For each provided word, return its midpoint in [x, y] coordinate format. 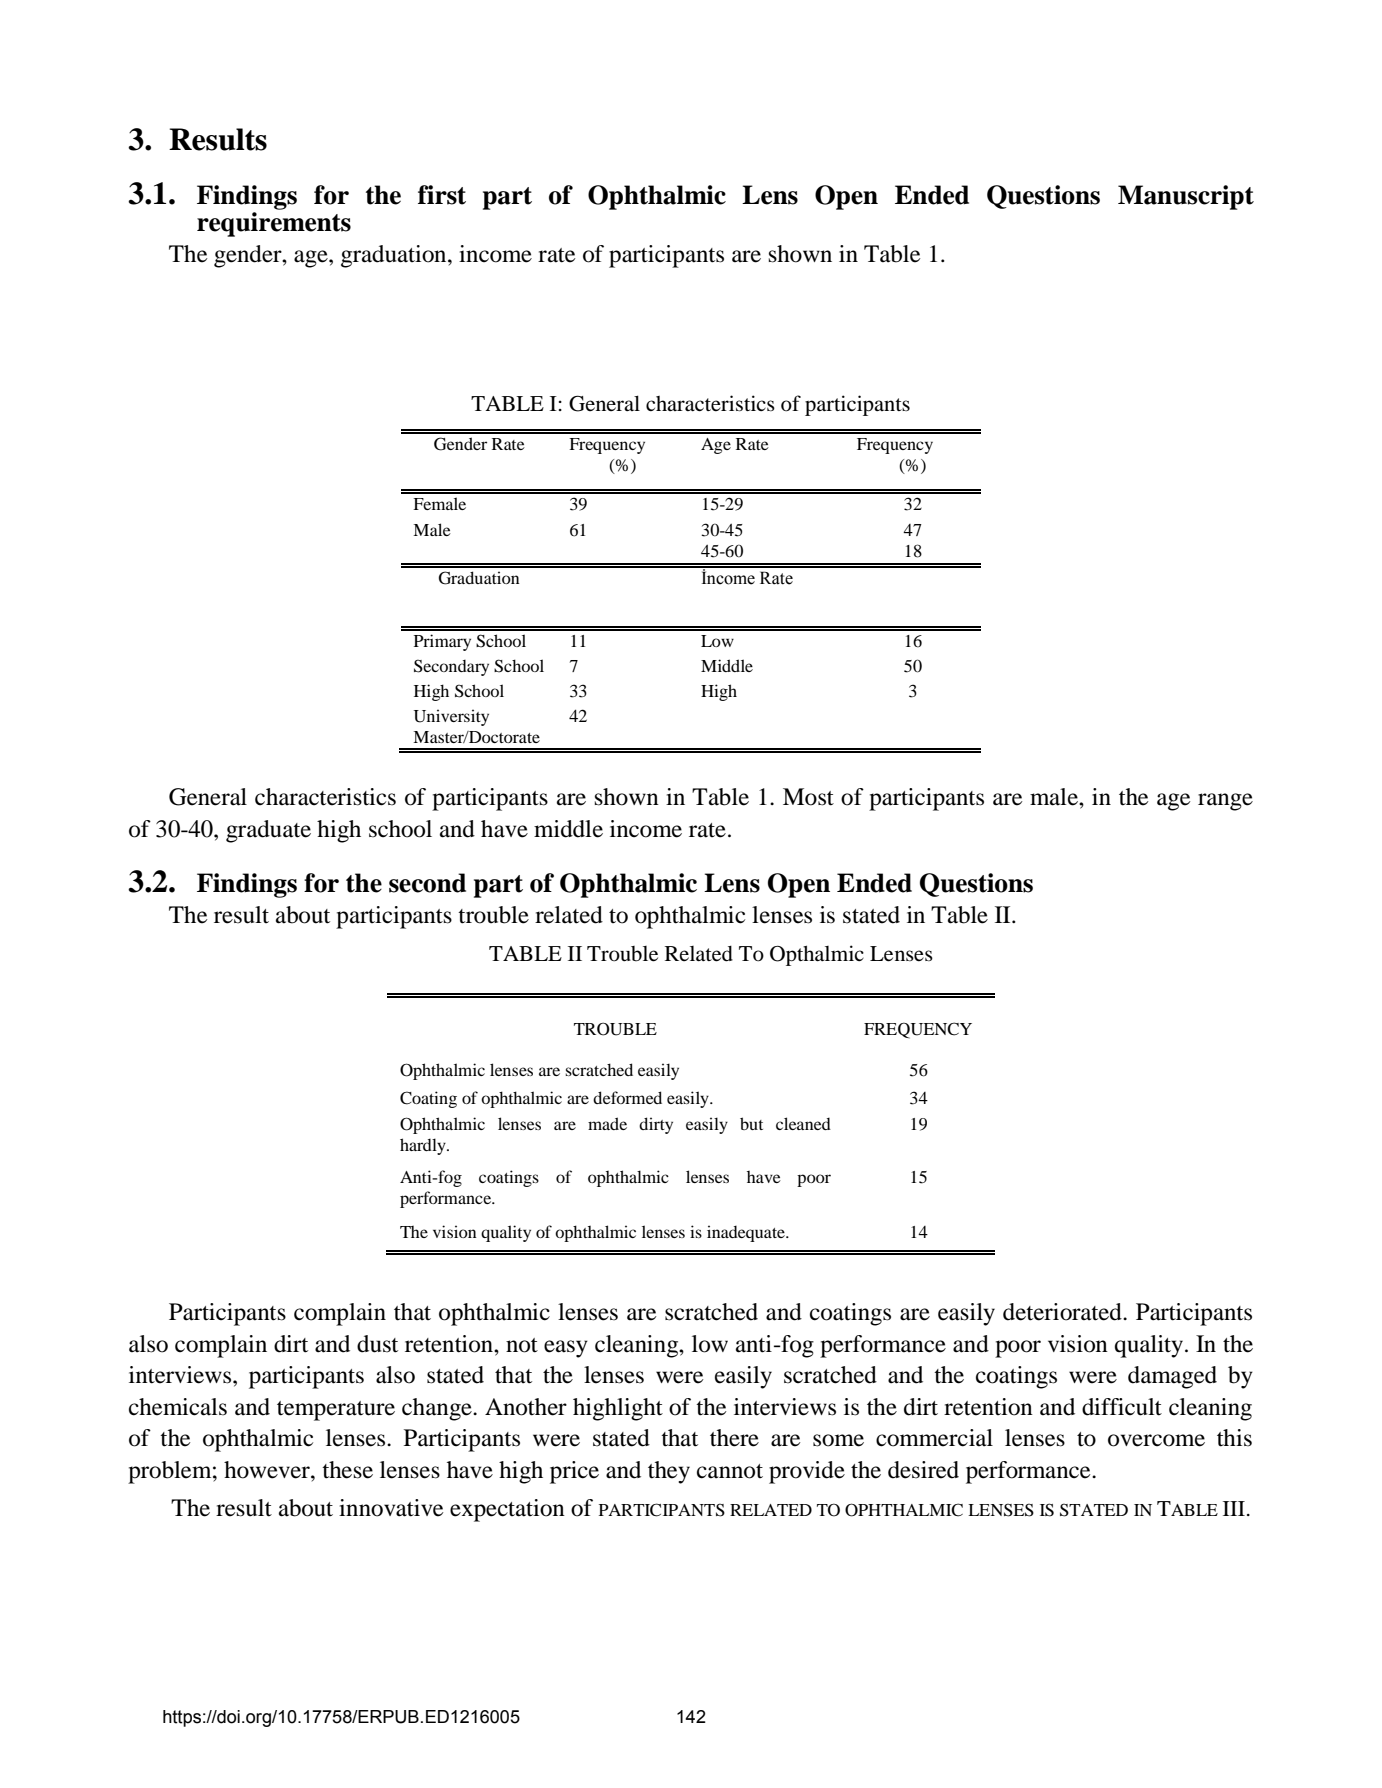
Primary [442, 642]
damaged [1172, 1377]
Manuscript [1186, 197]
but [751, 1123]
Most [808, 797]
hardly [424, 1146]
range [1225, 802]
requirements [274, 224]
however [268, 1470]
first [442, 195]
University [451, 717]
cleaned [803, 1123]
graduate [268, 831]
